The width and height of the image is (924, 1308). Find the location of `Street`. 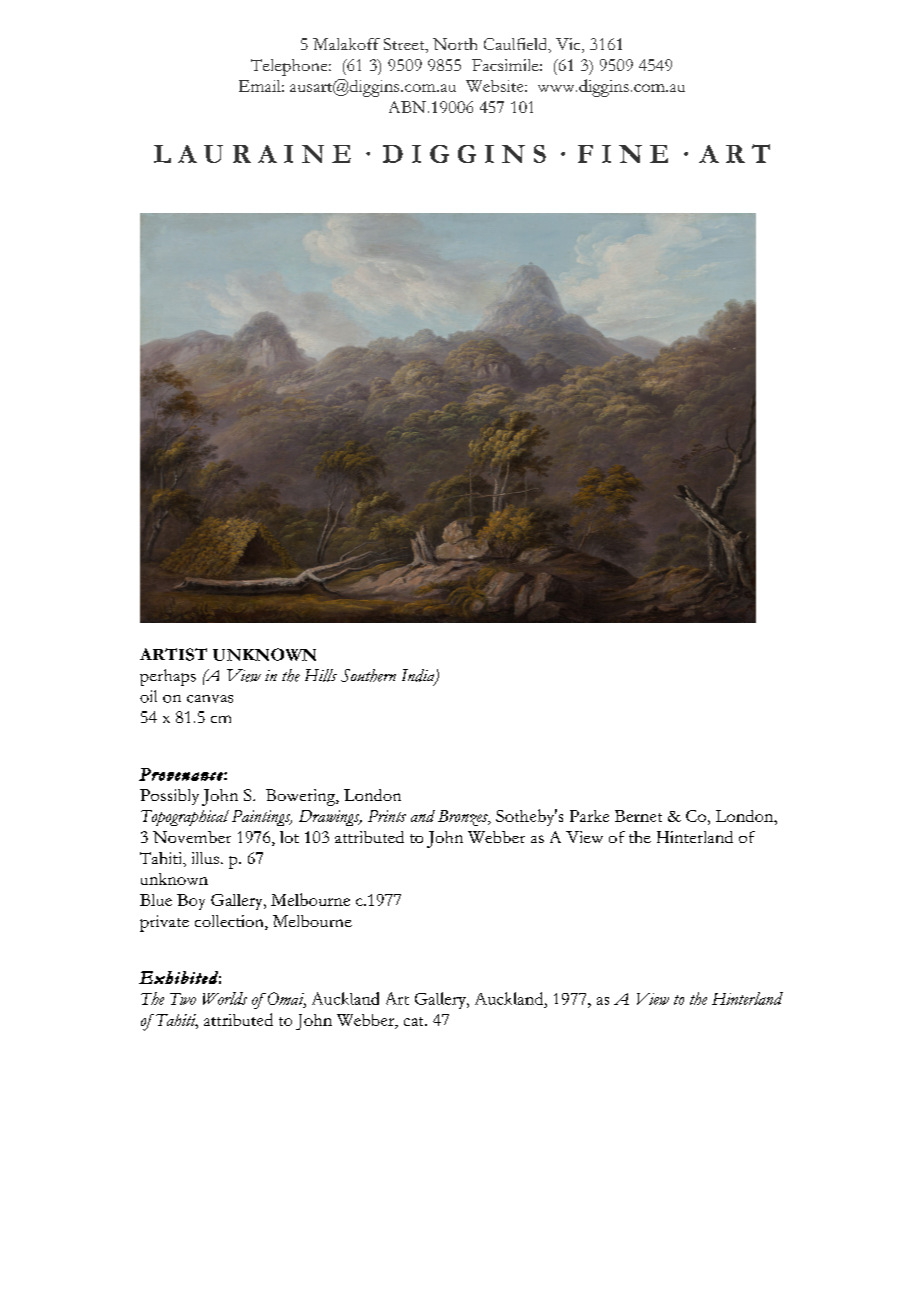

Street is located at coordinates (405, 45).
